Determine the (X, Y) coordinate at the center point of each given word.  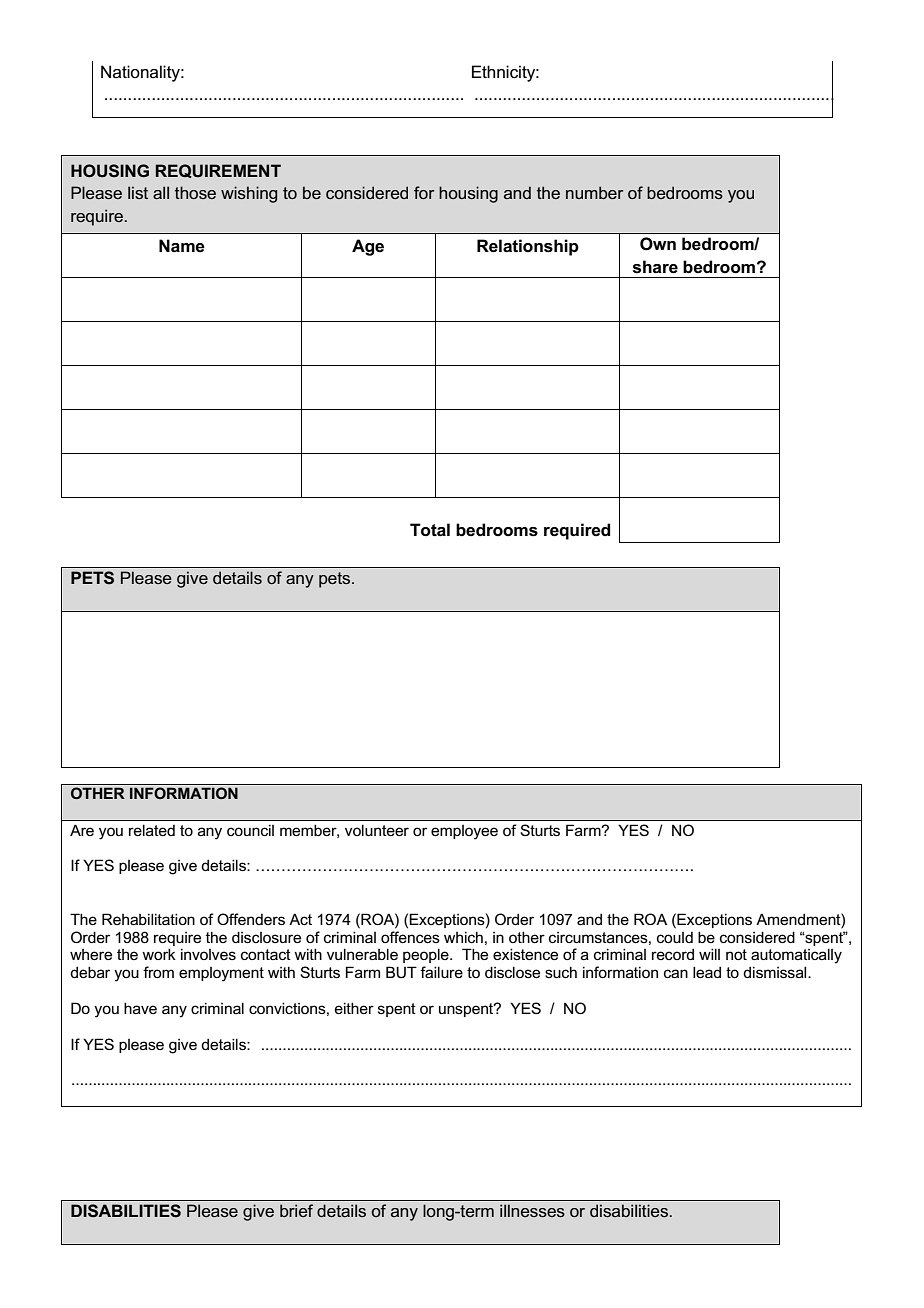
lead (707, 972)
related (152, 830)
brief (296, 1210)
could (675, 937)
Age (368, 247)
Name (182, 246)
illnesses (532, 1210)
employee (464, 832)
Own (658, 244)
